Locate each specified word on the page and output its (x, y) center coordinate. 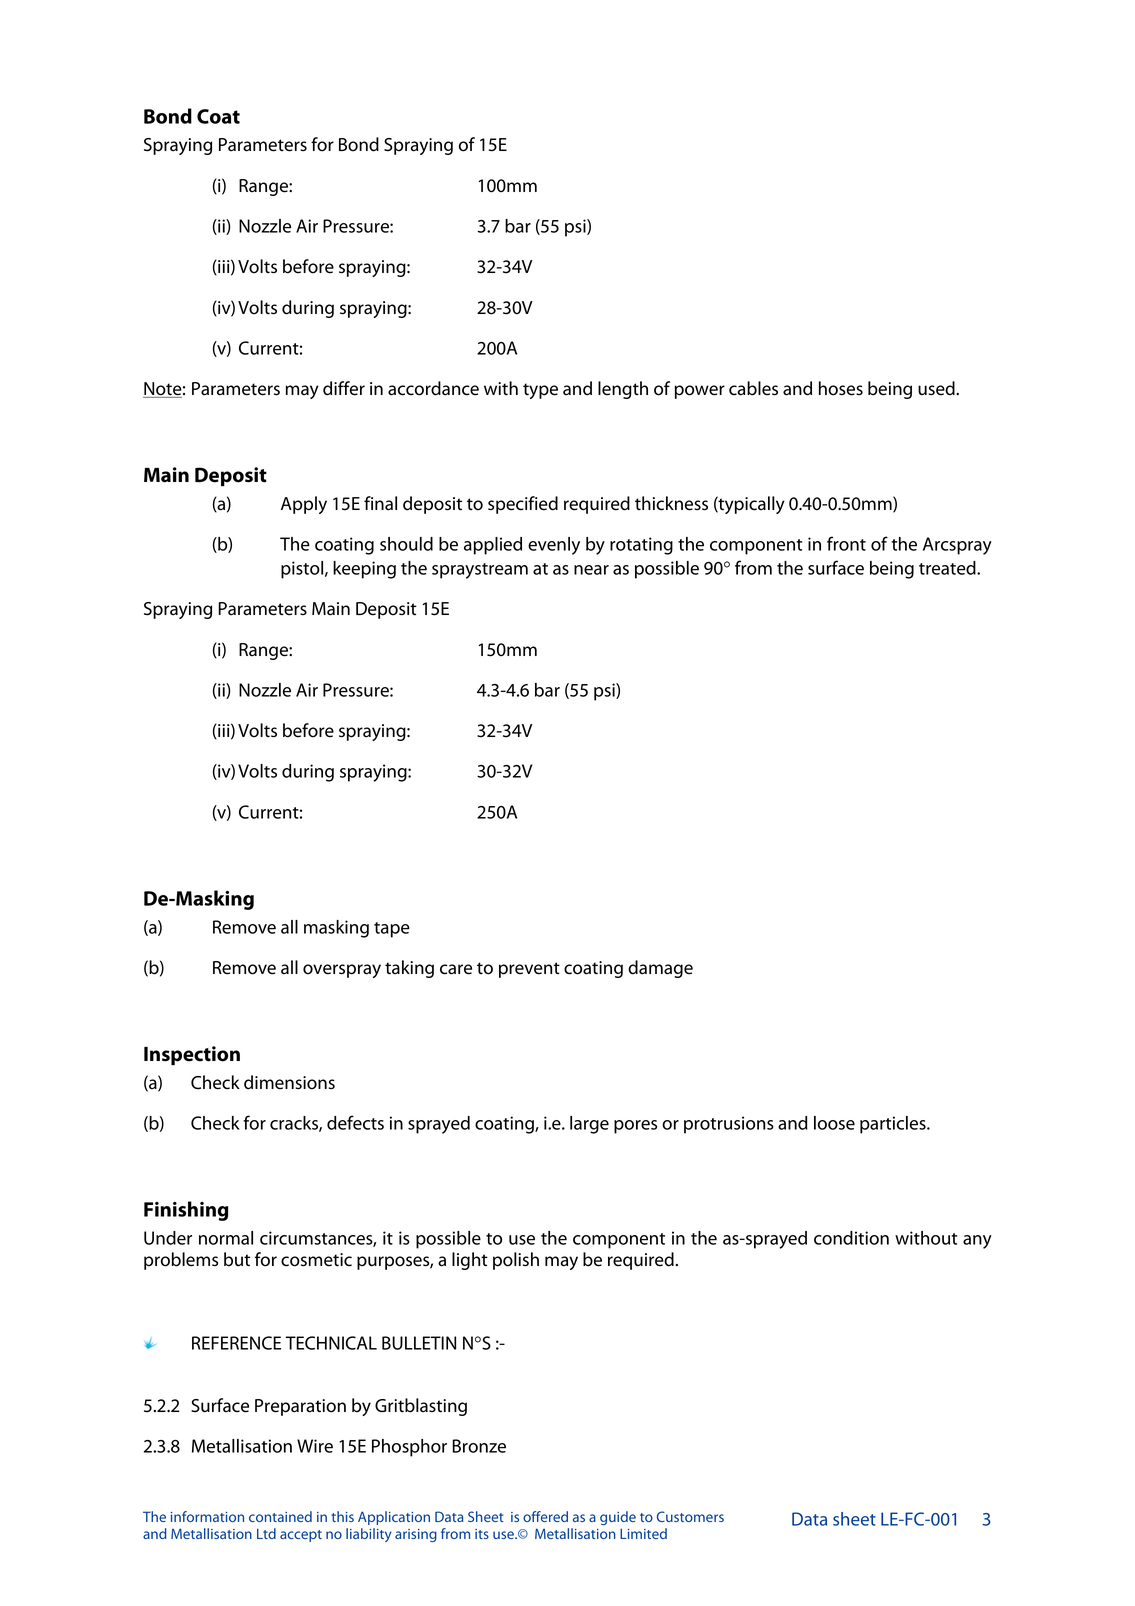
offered (545, 1516)
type (540, 391)
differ (344, 388)
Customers (690, 1516)
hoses (841, 388)
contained (280, 1516)
